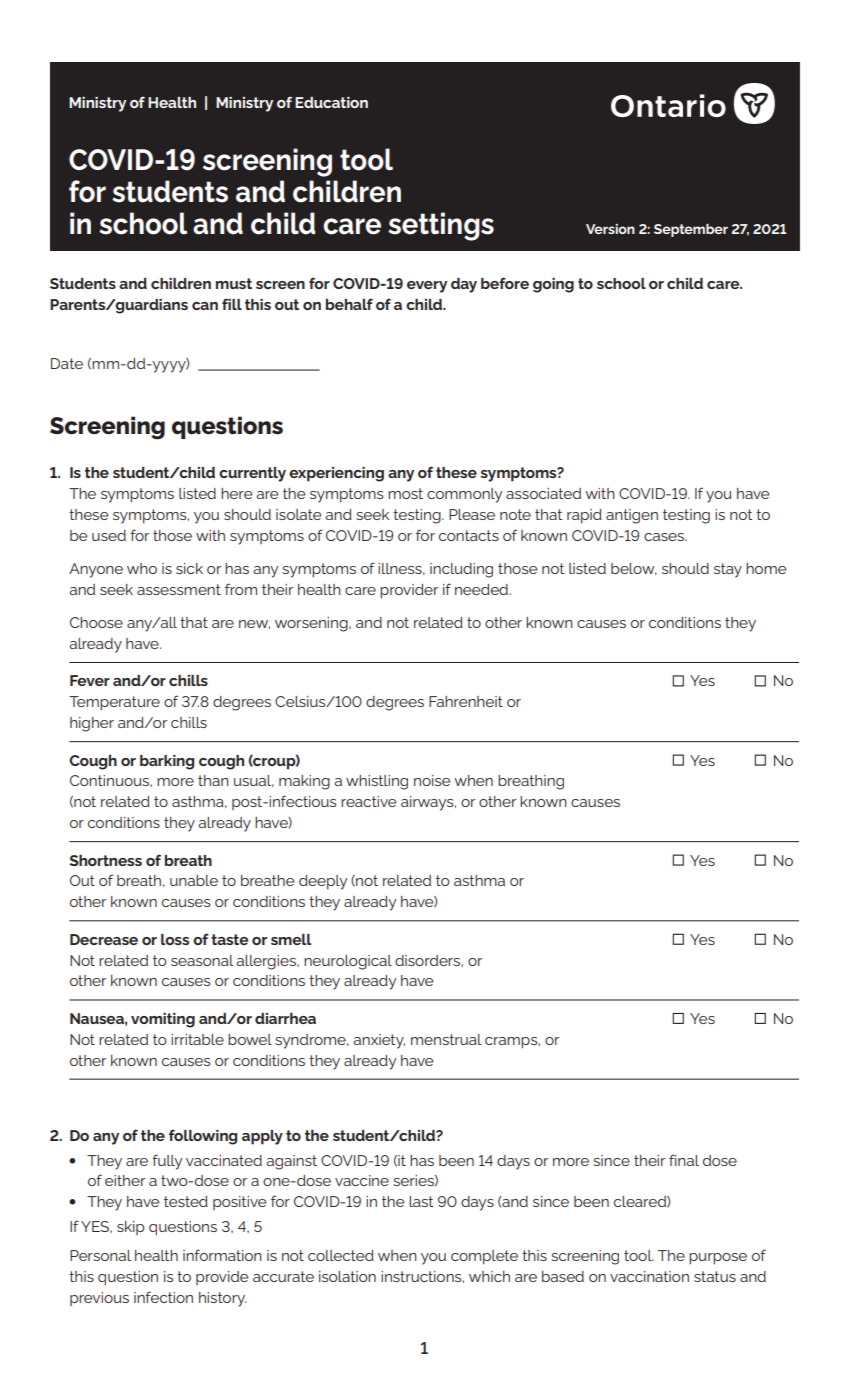  Describe the element at coordinates (728, 570) in the screenshot. I see `stay` at that location.
